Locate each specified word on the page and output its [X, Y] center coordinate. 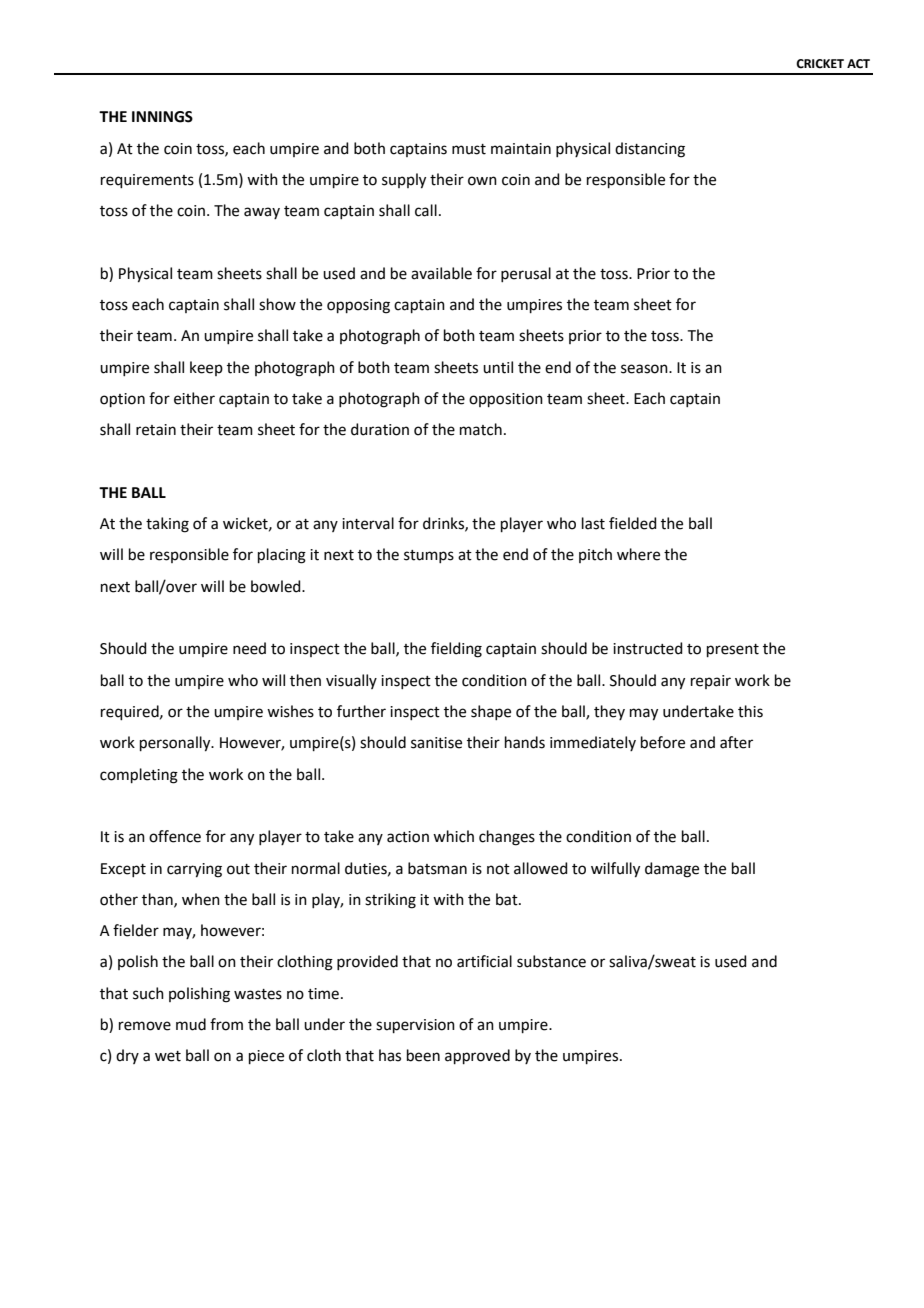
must [469, 149]
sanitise [436, 743]
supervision [415, 1026]
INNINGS [162, 117]
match [481, 429]
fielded [633, 523]
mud [191, 1024]
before [663, 742]
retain [156, 430]
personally [176, 744]
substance [551, 961]
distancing [650, 150]
